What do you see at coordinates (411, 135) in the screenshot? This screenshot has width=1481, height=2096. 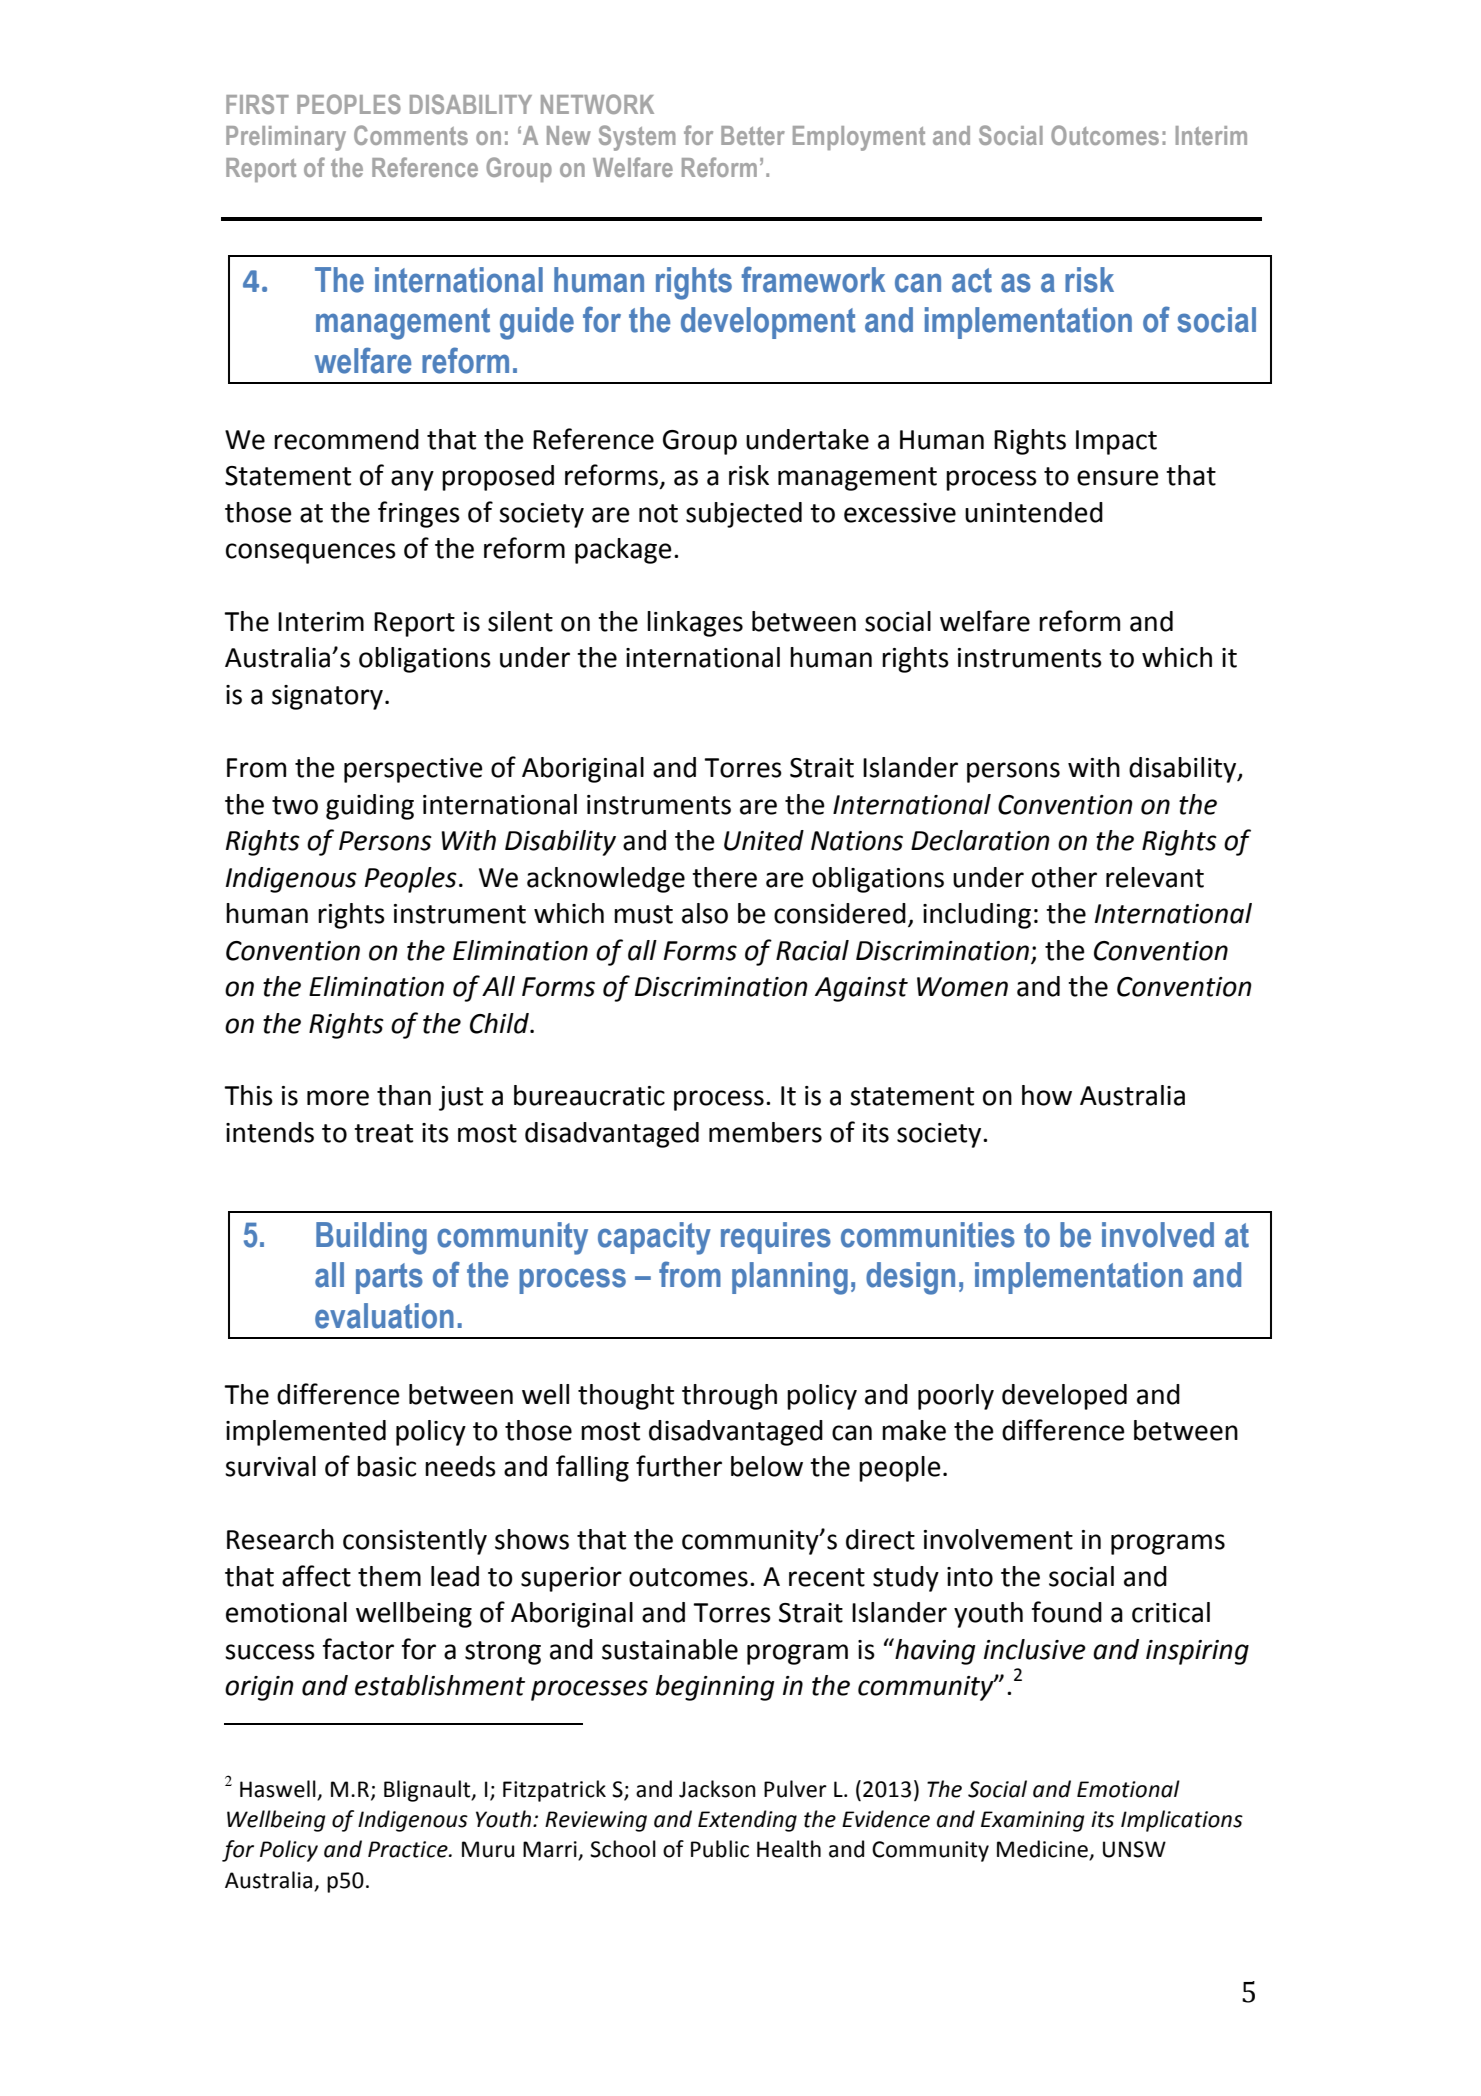 I see `Comments` at bounding box center [411, 135].
